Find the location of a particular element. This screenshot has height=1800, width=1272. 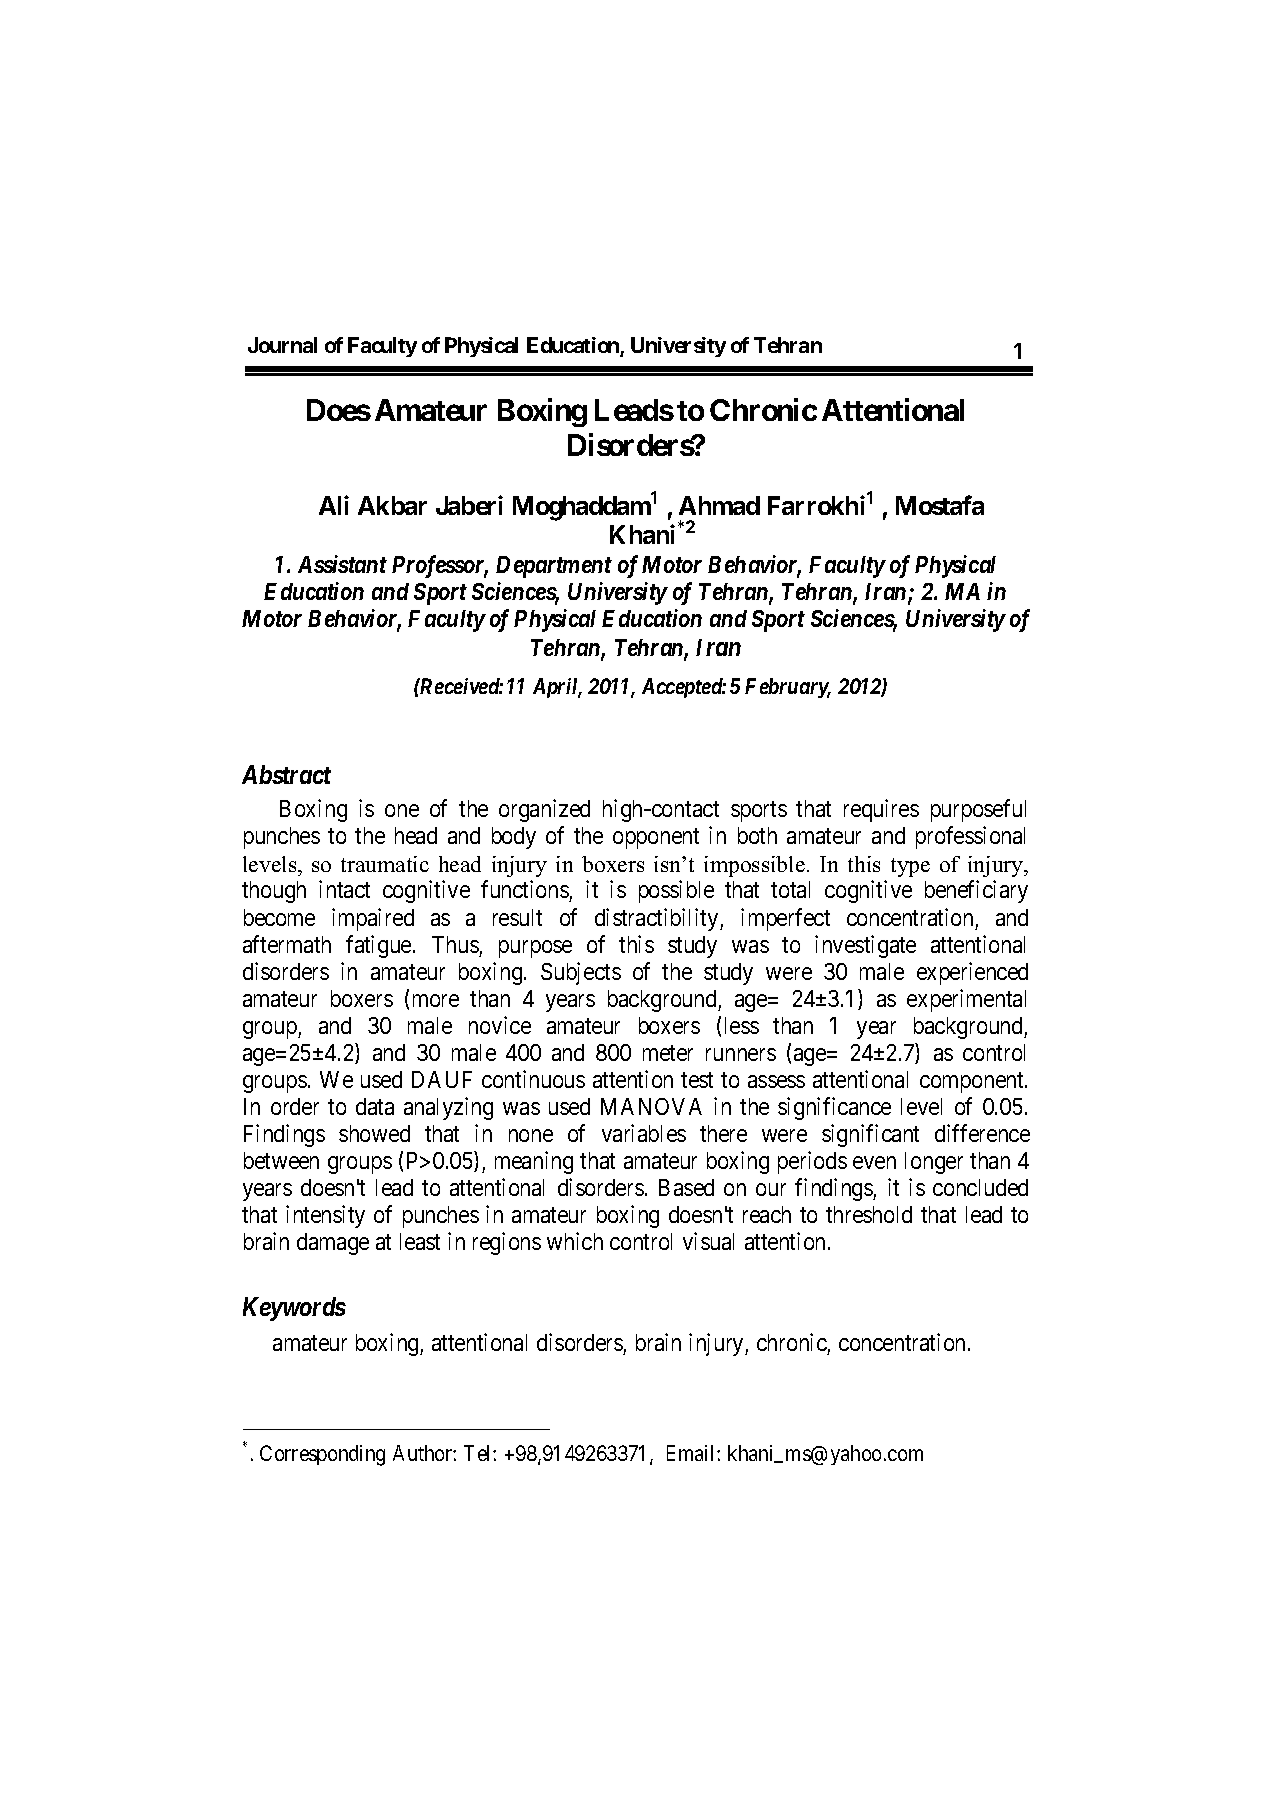

Ahmad is located at coordinates (719, 505).
